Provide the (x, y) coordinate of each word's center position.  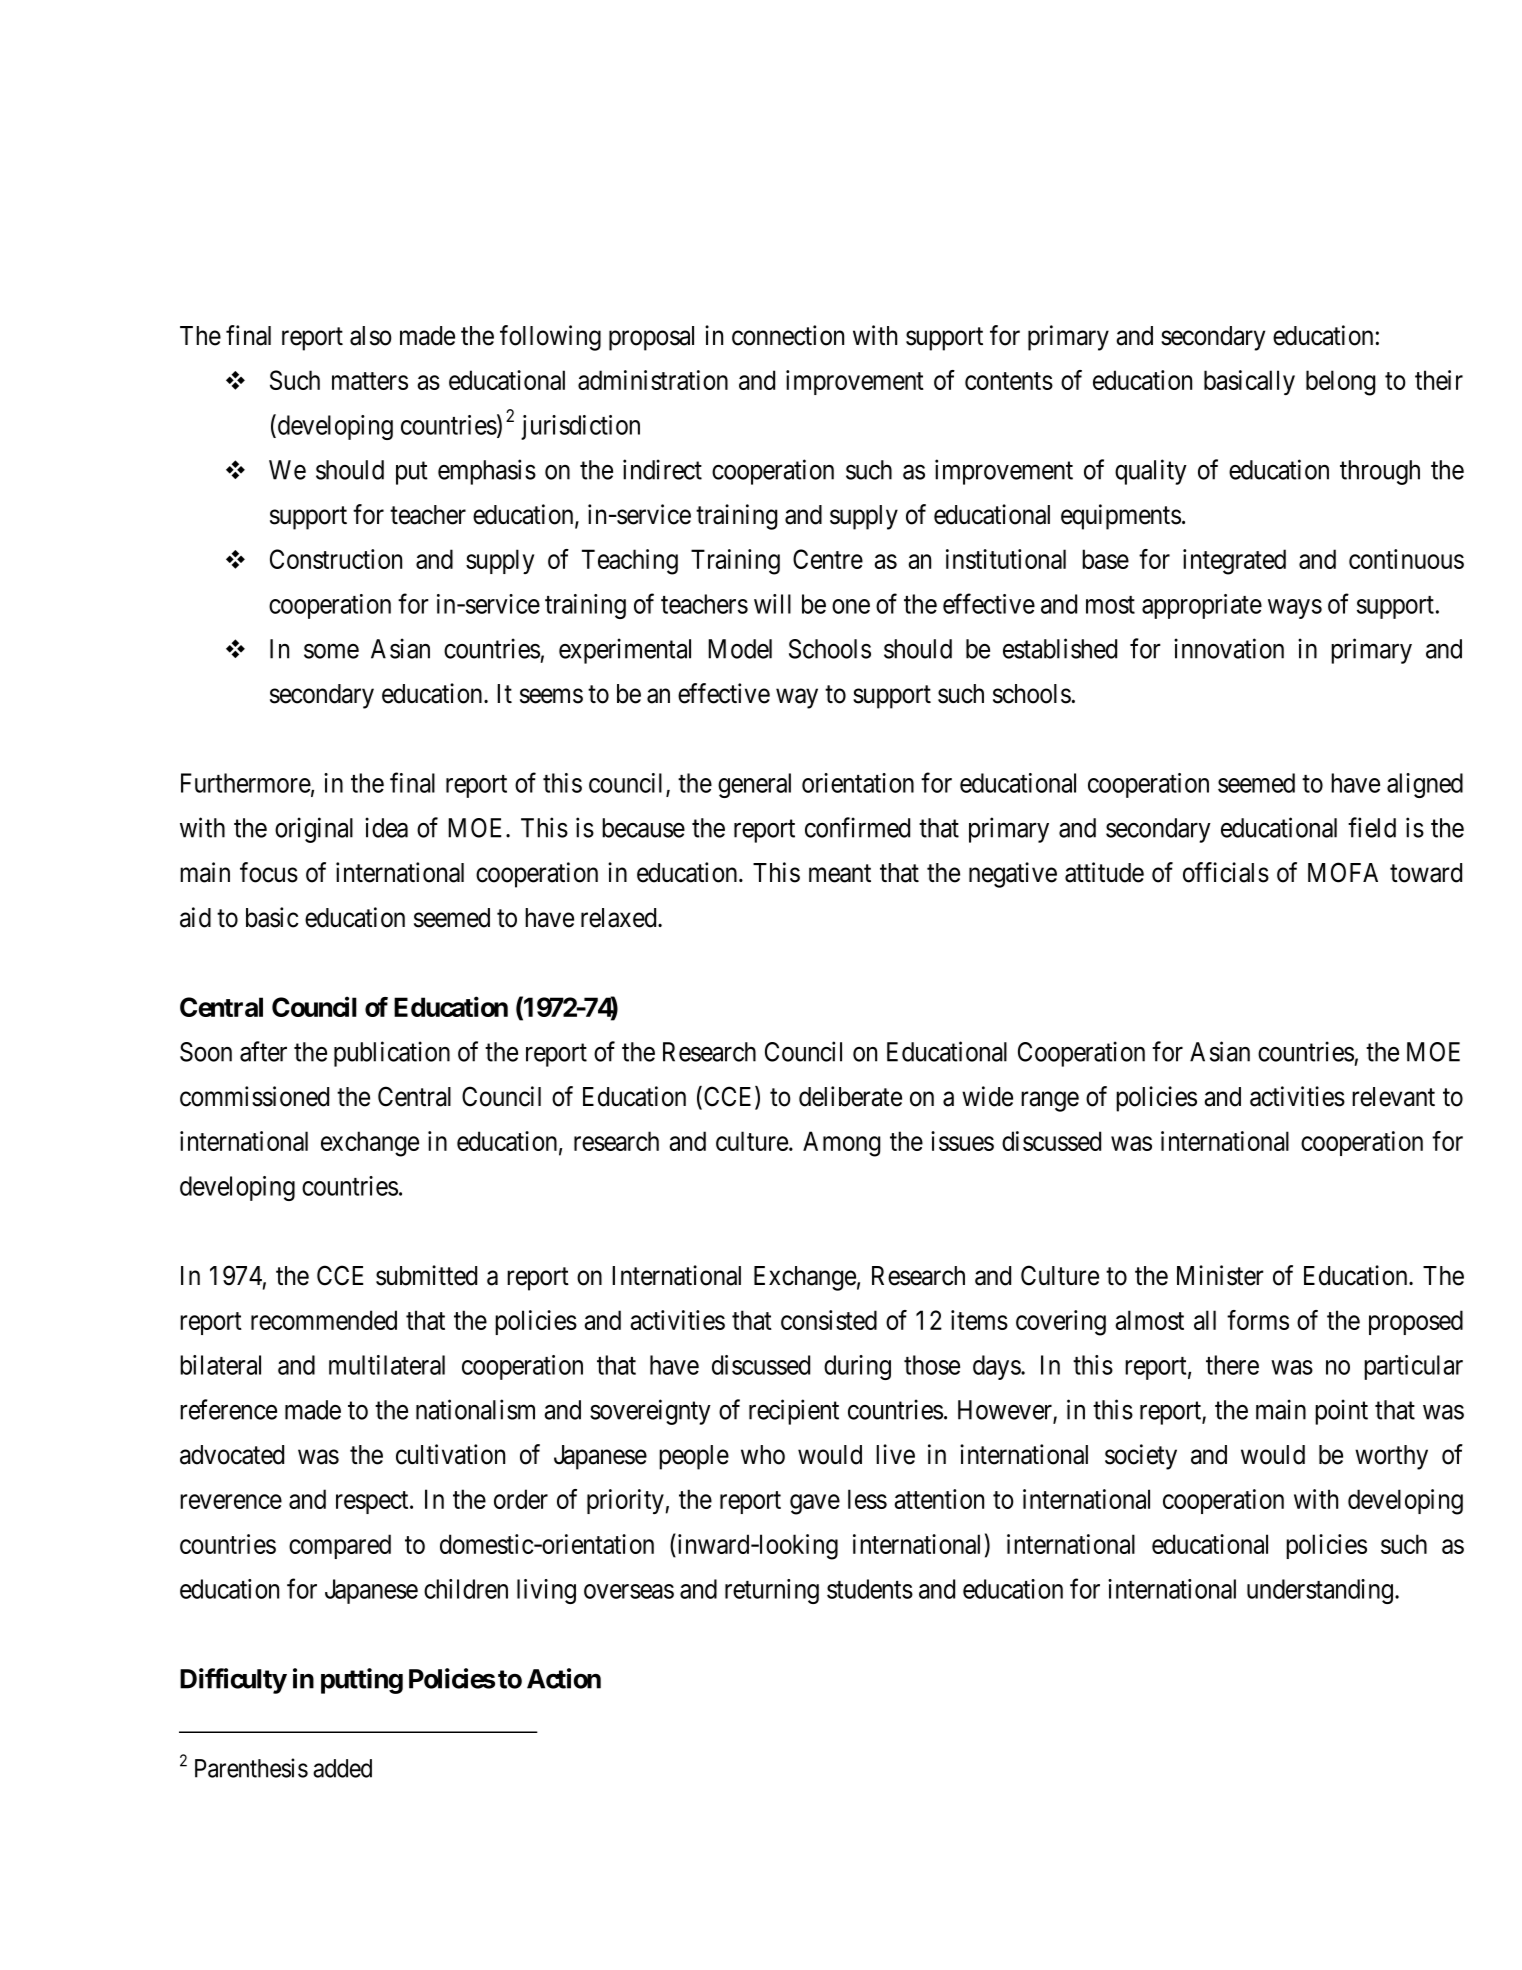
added (342, 1768)
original (314, 830)
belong (1340, 383)
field (1372, 827)
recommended (324, 1320)
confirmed (857, 827)
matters (370, 381)
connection (788, 335)
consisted (829, 1320)
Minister (1220, 1275)
